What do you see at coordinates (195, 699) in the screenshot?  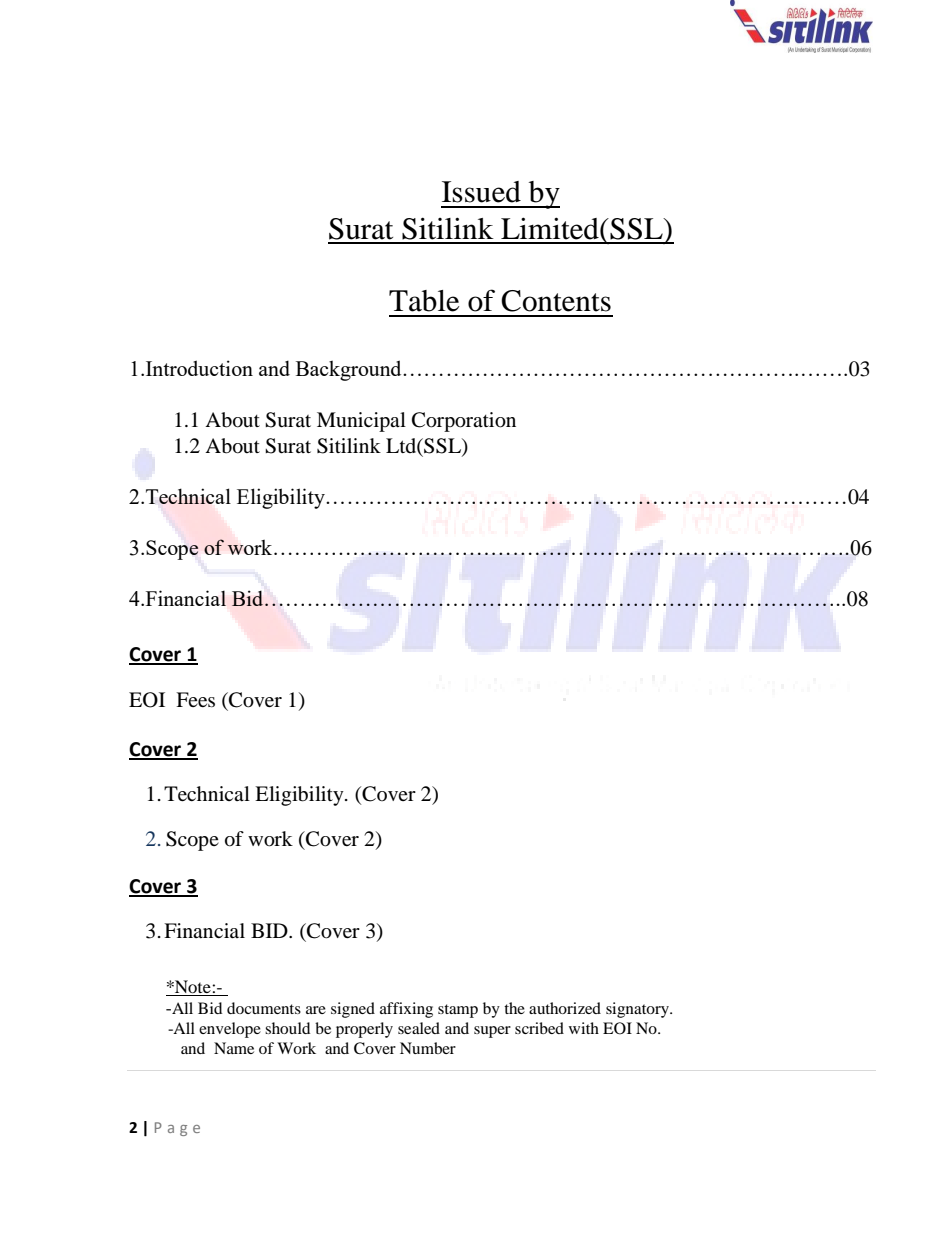 I see `Fees` at bounding box center [195, 699].
